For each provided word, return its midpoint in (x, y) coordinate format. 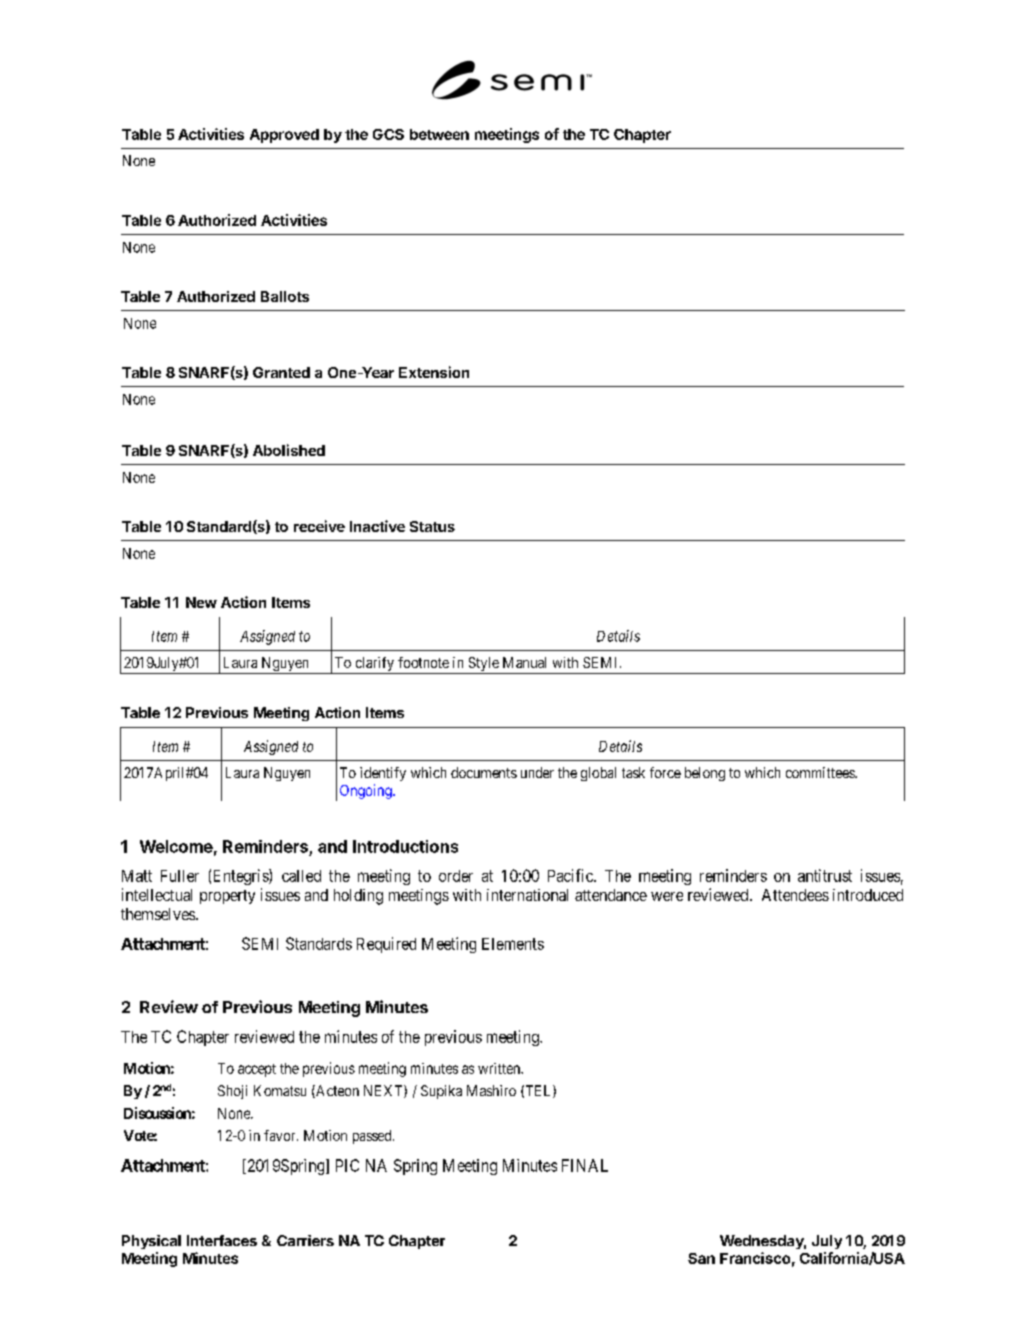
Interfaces (222, 1240)
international (527, 895)
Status (432, 526)
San (701, 1258)
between (439, 134)
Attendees (795, 895)
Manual (524, 662)
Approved (284, 136)
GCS (388, 134)
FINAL (585, 1165)
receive (319, 526)
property (227, 897)
